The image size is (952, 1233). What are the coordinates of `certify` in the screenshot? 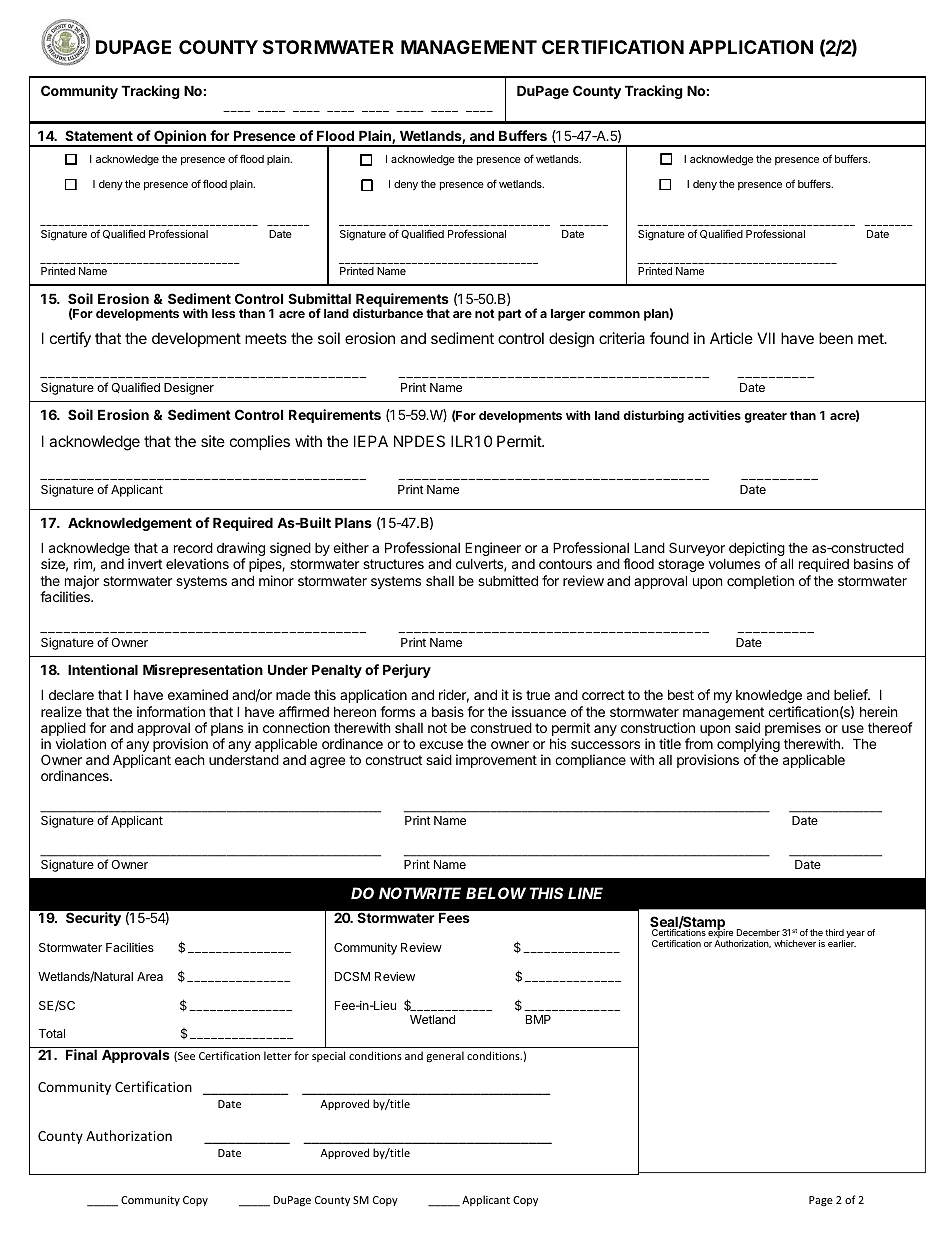 It's located at (70, 340).
